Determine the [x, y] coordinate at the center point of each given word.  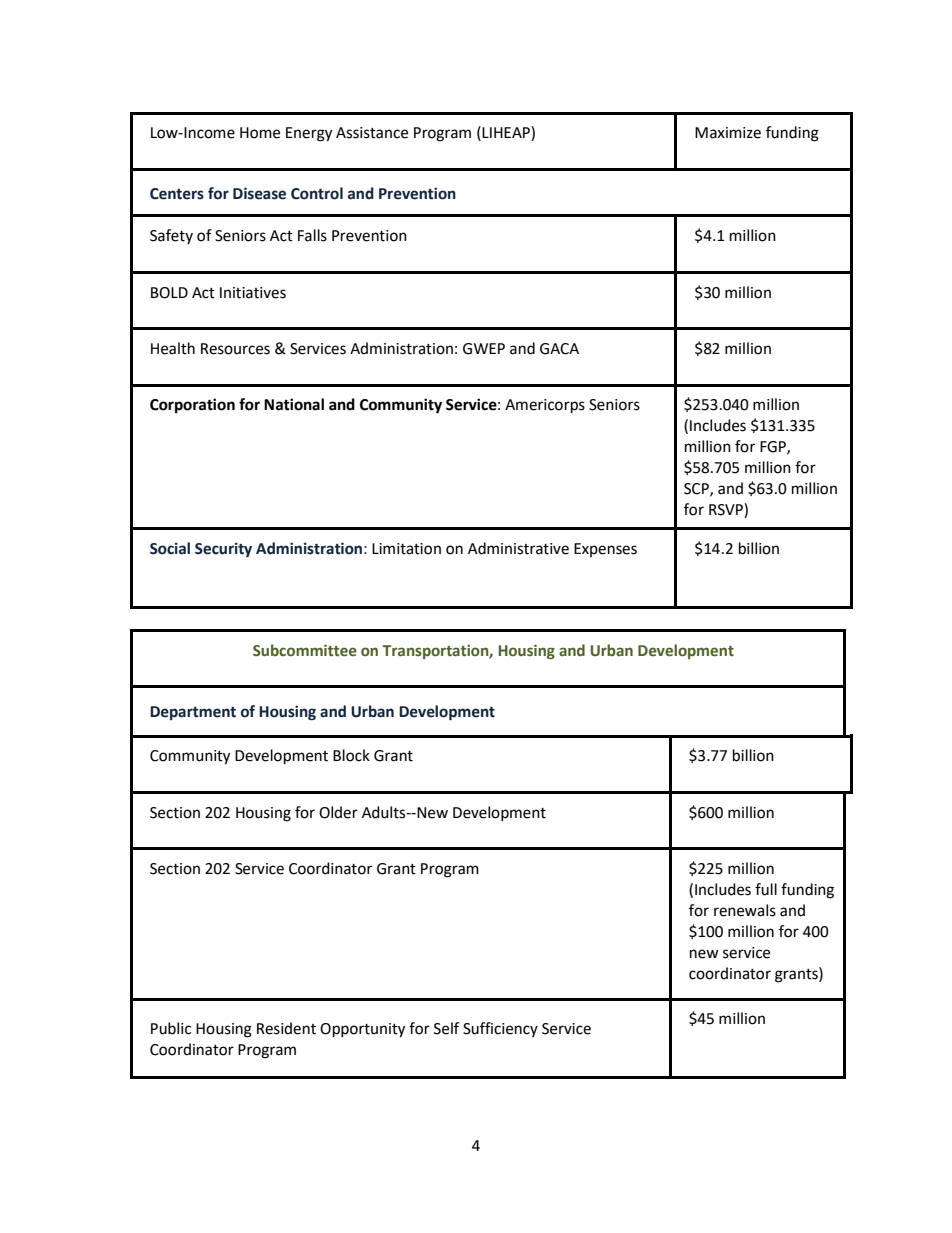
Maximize [728, 133]
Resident [286, 1028]
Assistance [372, 133]
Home [260, 133]
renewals [745, 910]
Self [446, 1028]
